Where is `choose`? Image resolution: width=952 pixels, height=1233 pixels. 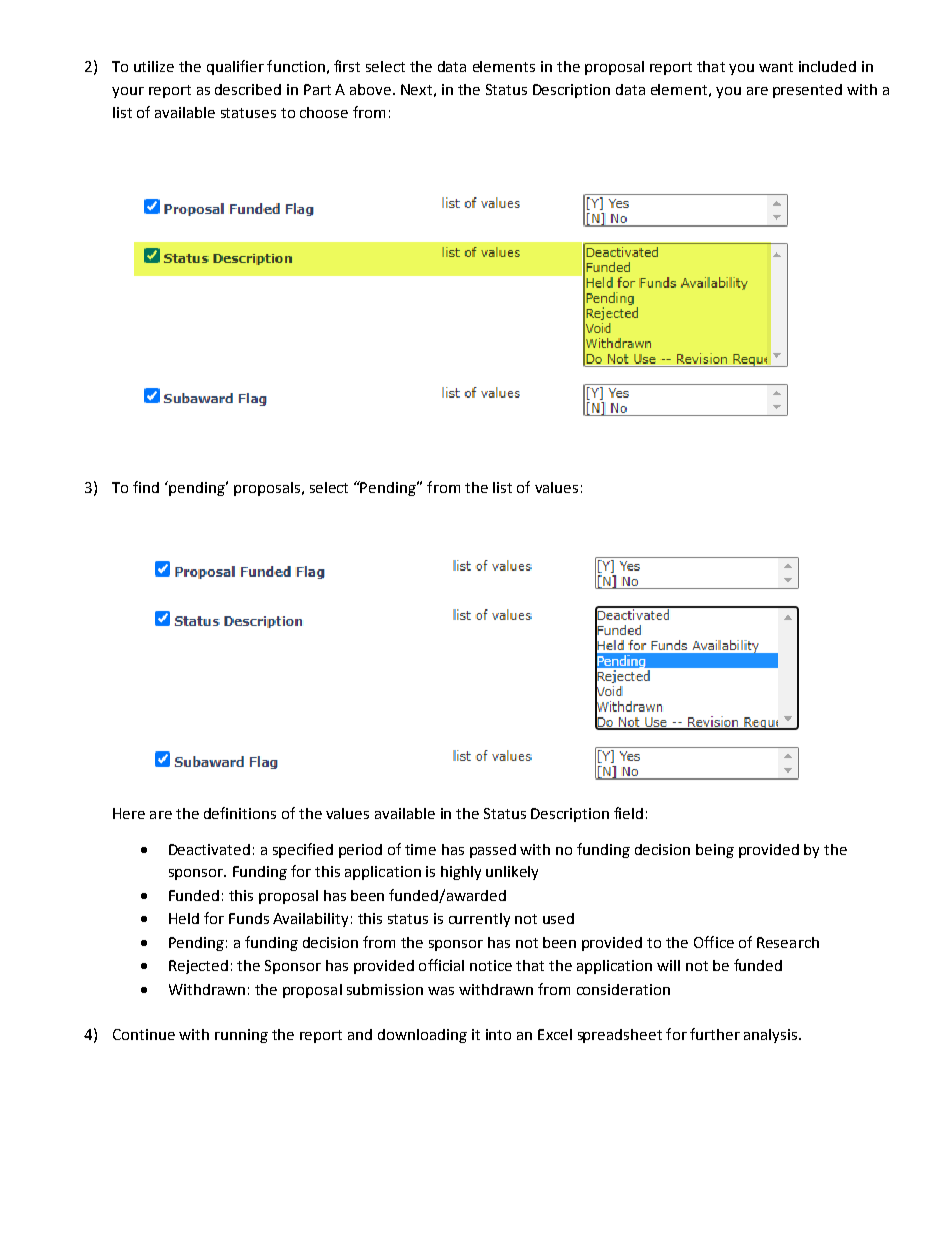 choose is located at coordinates (324, 112).
